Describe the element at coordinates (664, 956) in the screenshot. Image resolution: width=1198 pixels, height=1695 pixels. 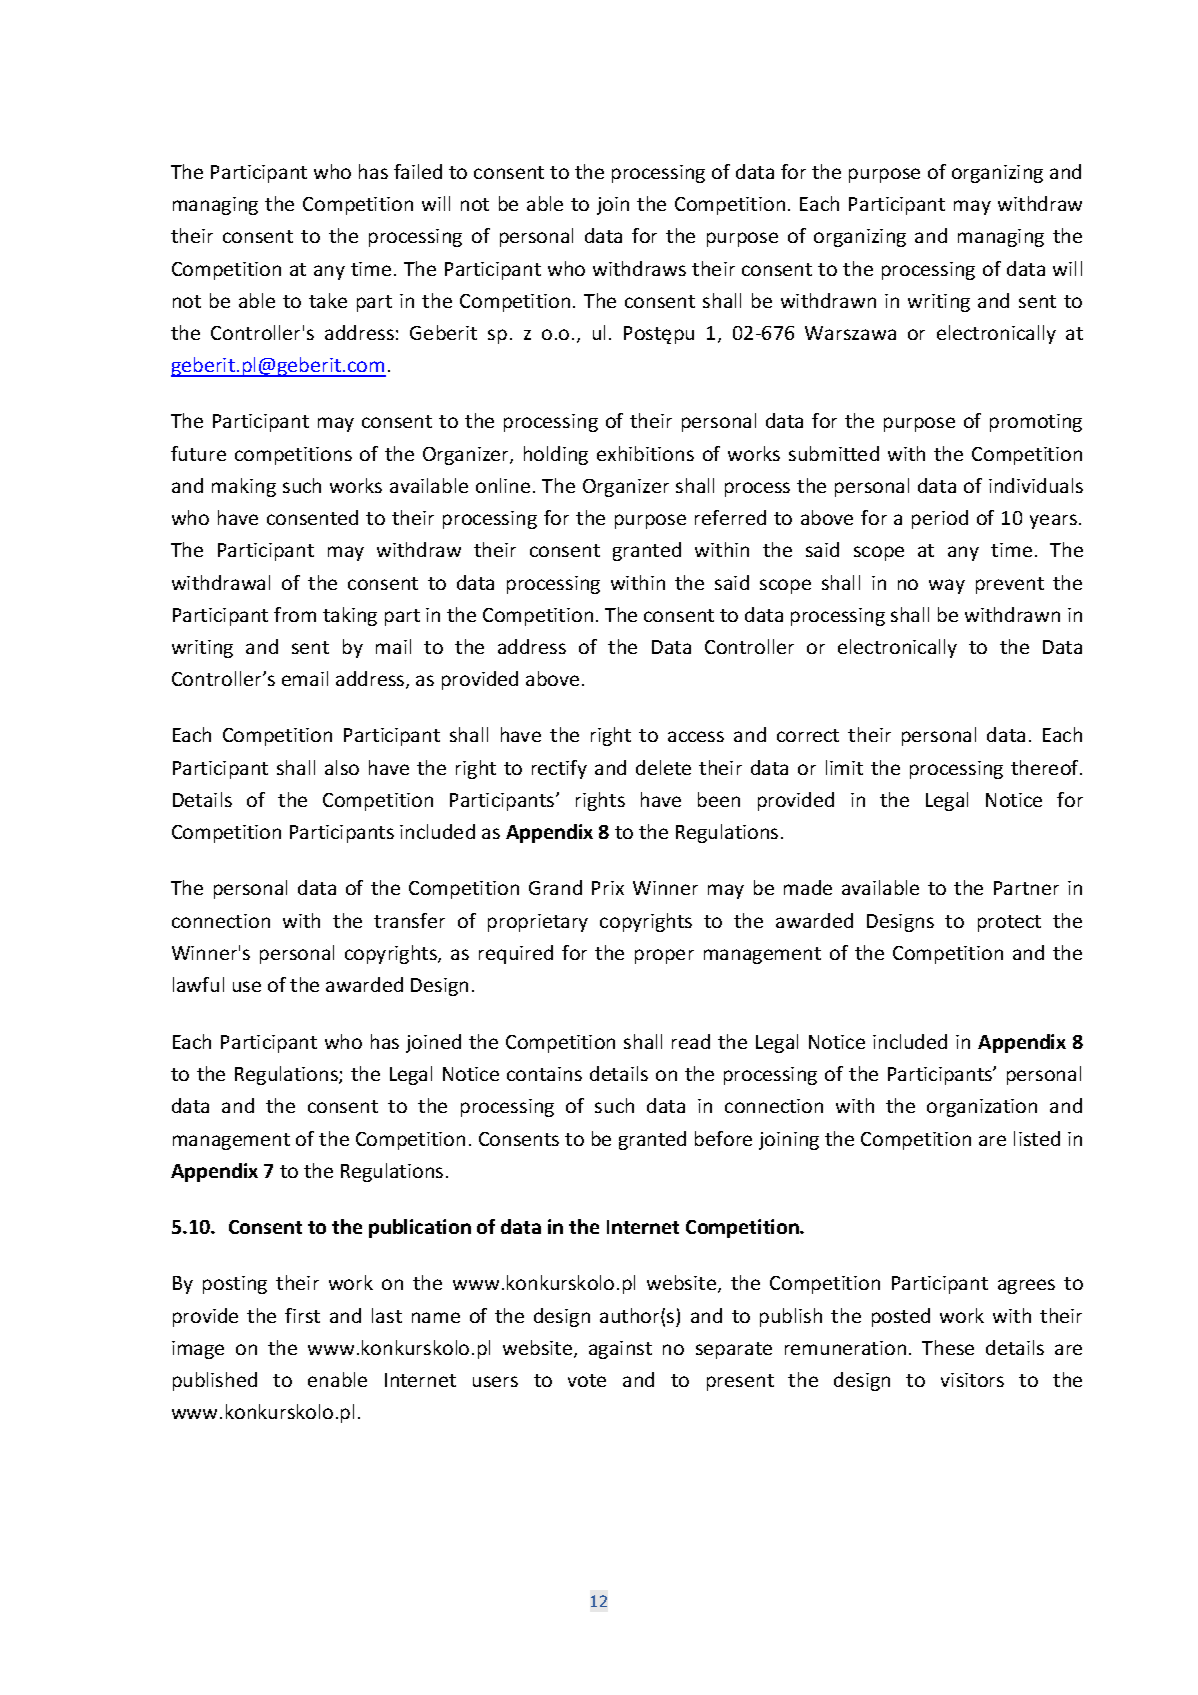
I see `proper` at that location.
